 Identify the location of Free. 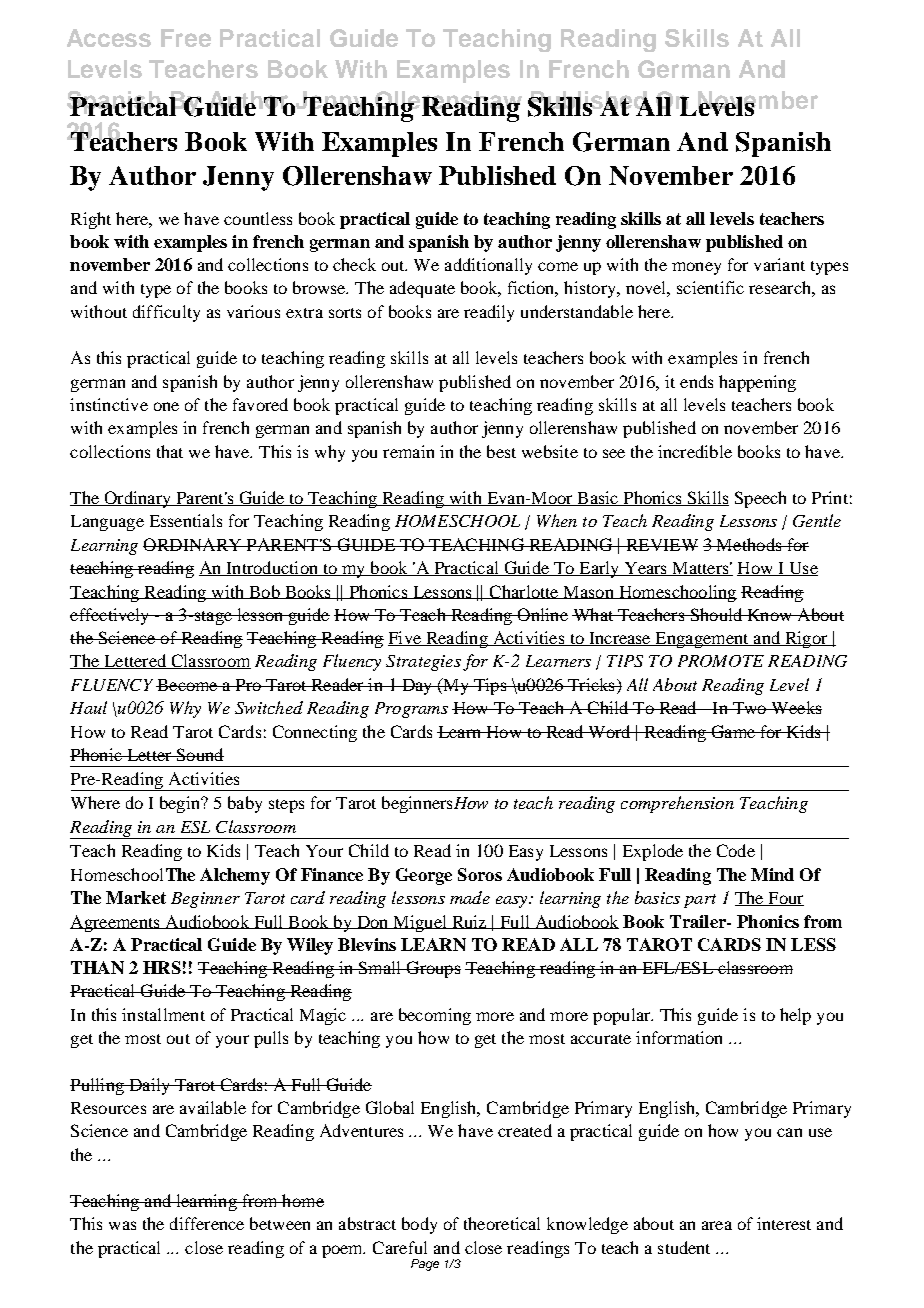
(186, 38).
